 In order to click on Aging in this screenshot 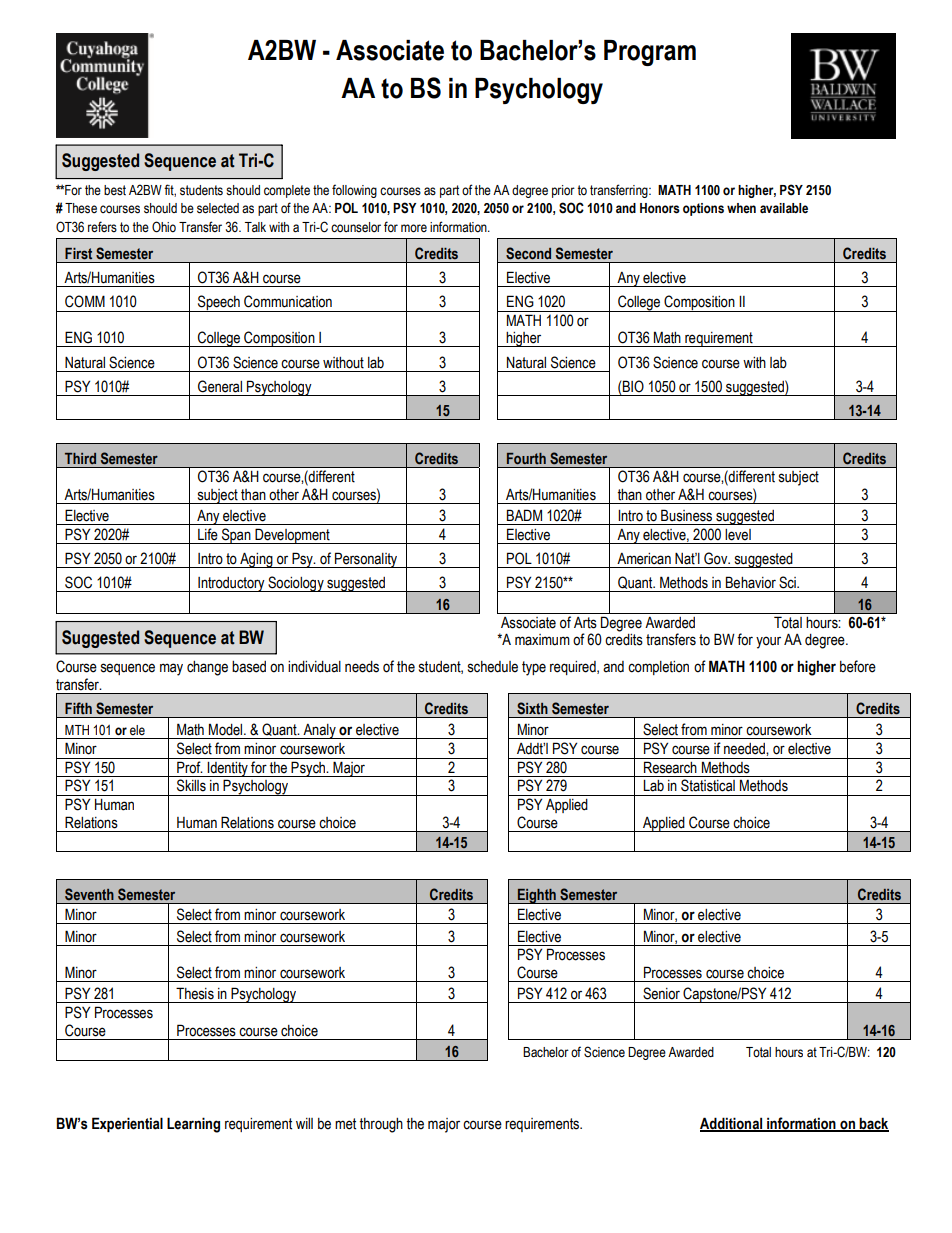, I will do `click(256, 560)`.
